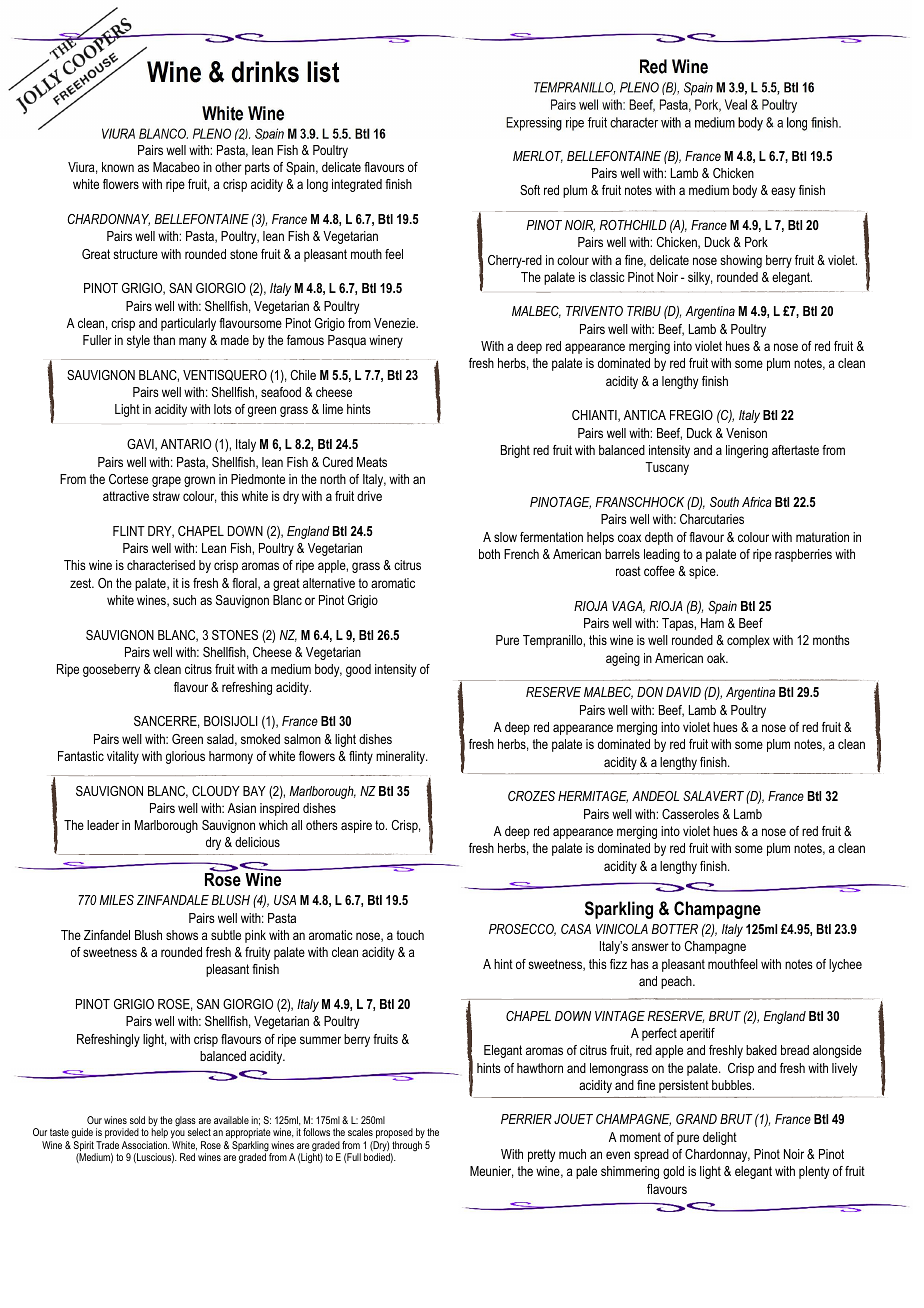 The image size is (924, 1308). I want to click on CLOUDY, so click(216, 791).
